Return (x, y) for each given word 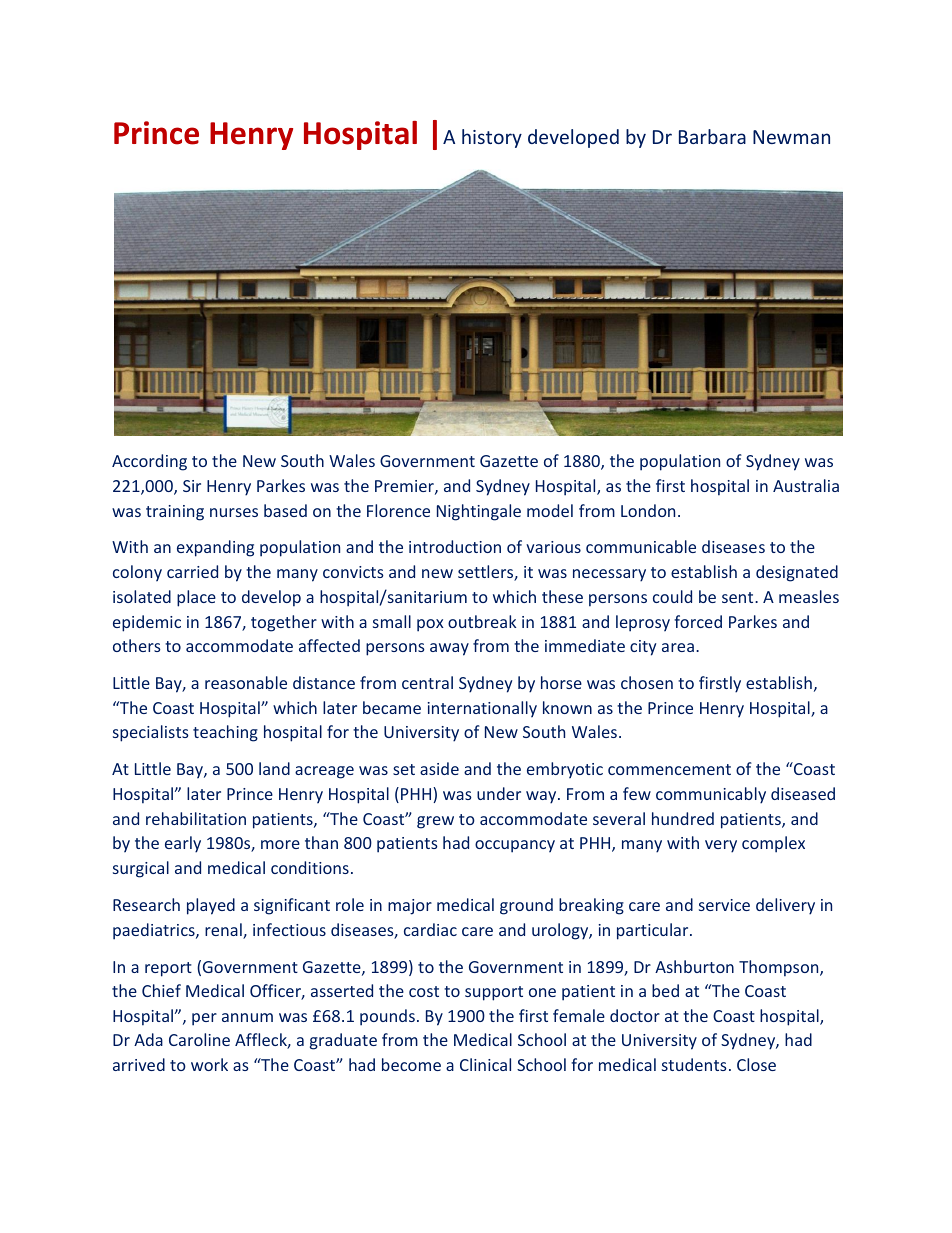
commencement (669, 769)
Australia (806, 485)
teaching (225, 733)
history (492, 138)
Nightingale (479, 512)
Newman (791, 137)
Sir (192, 486)
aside (439, 768)
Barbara (712, 136)
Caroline (199, 1039)
